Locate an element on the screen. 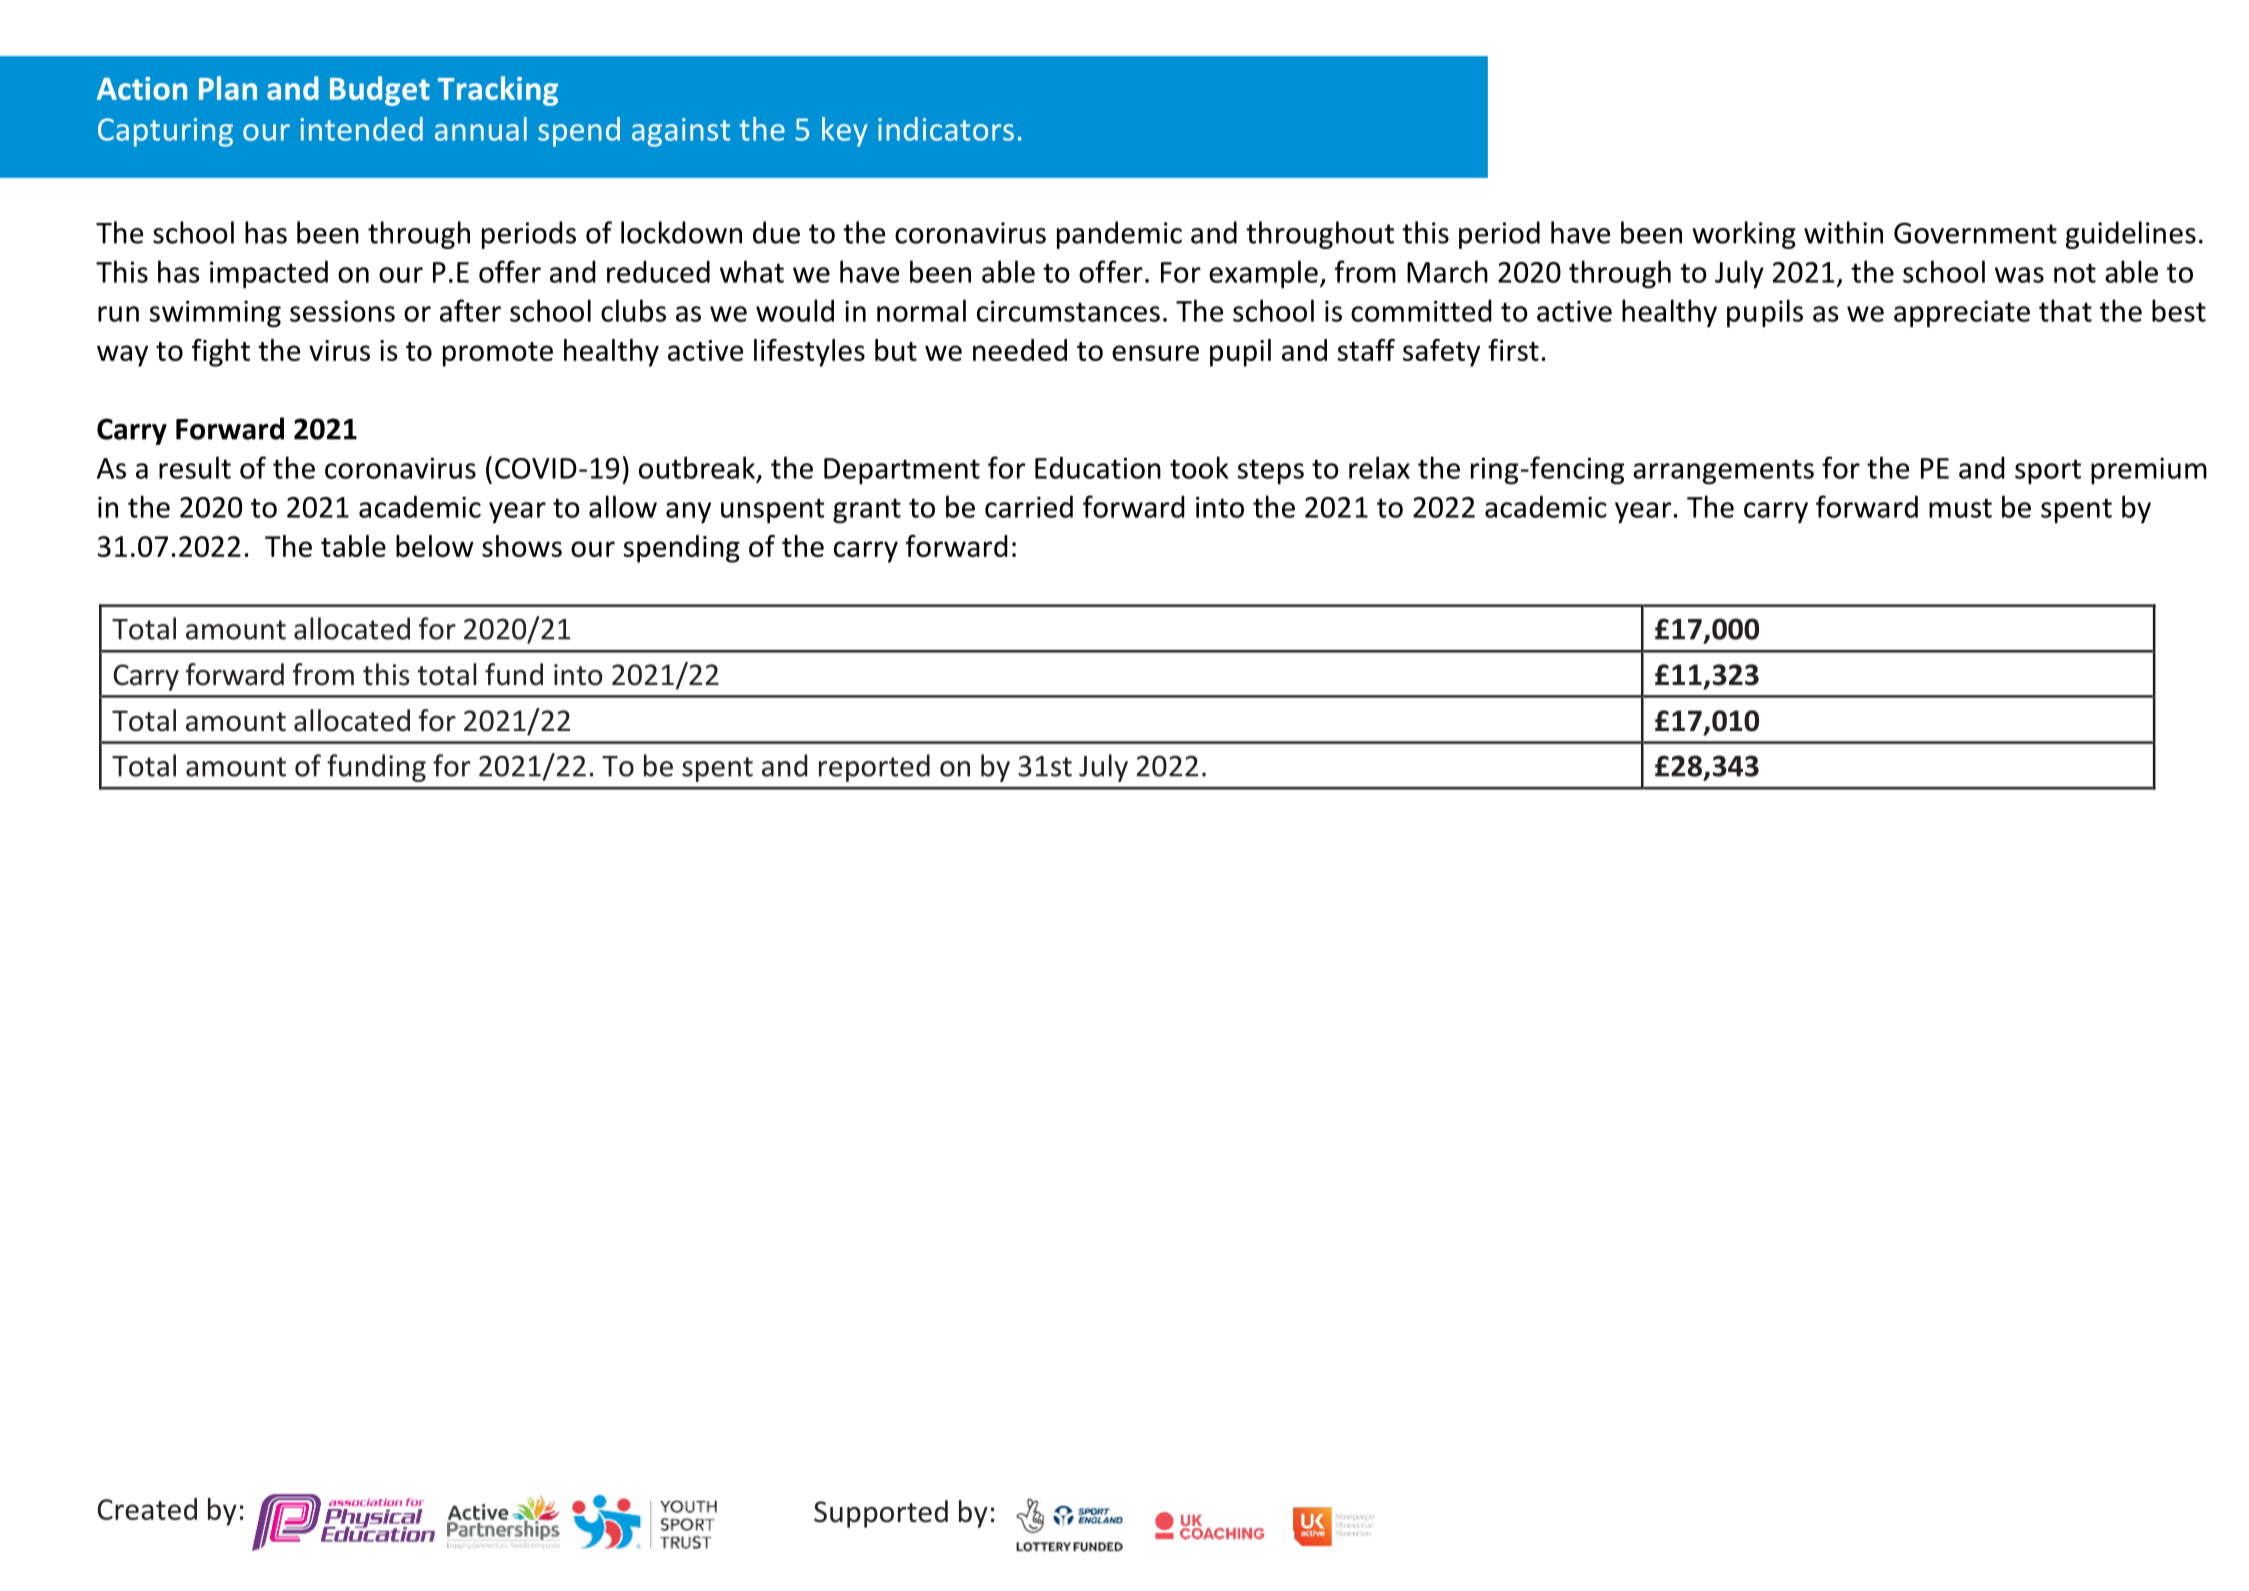  Created is located at coordinates (147, 1509).
